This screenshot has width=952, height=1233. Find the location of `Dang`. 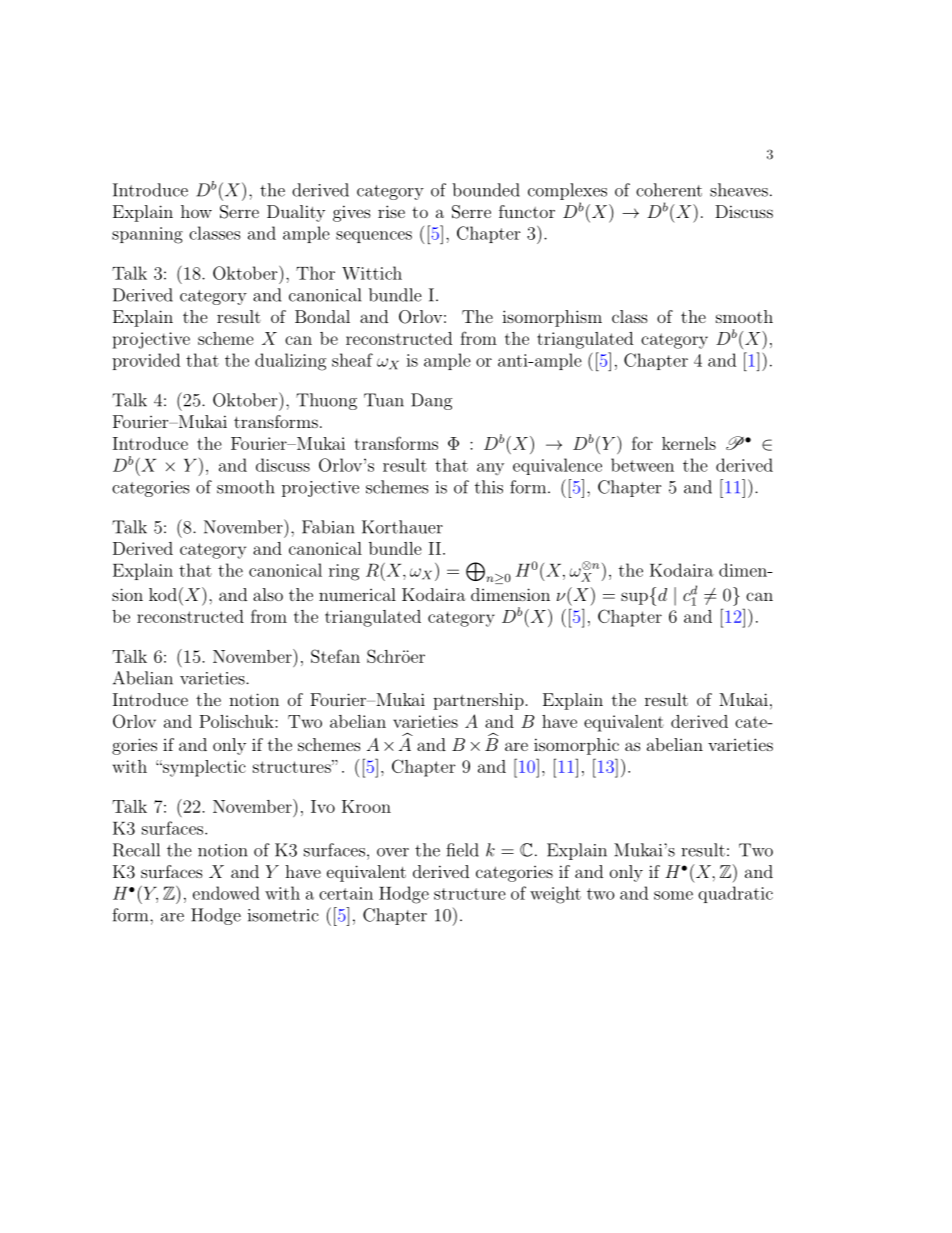

Dang is located at coordinates (432, 401).
